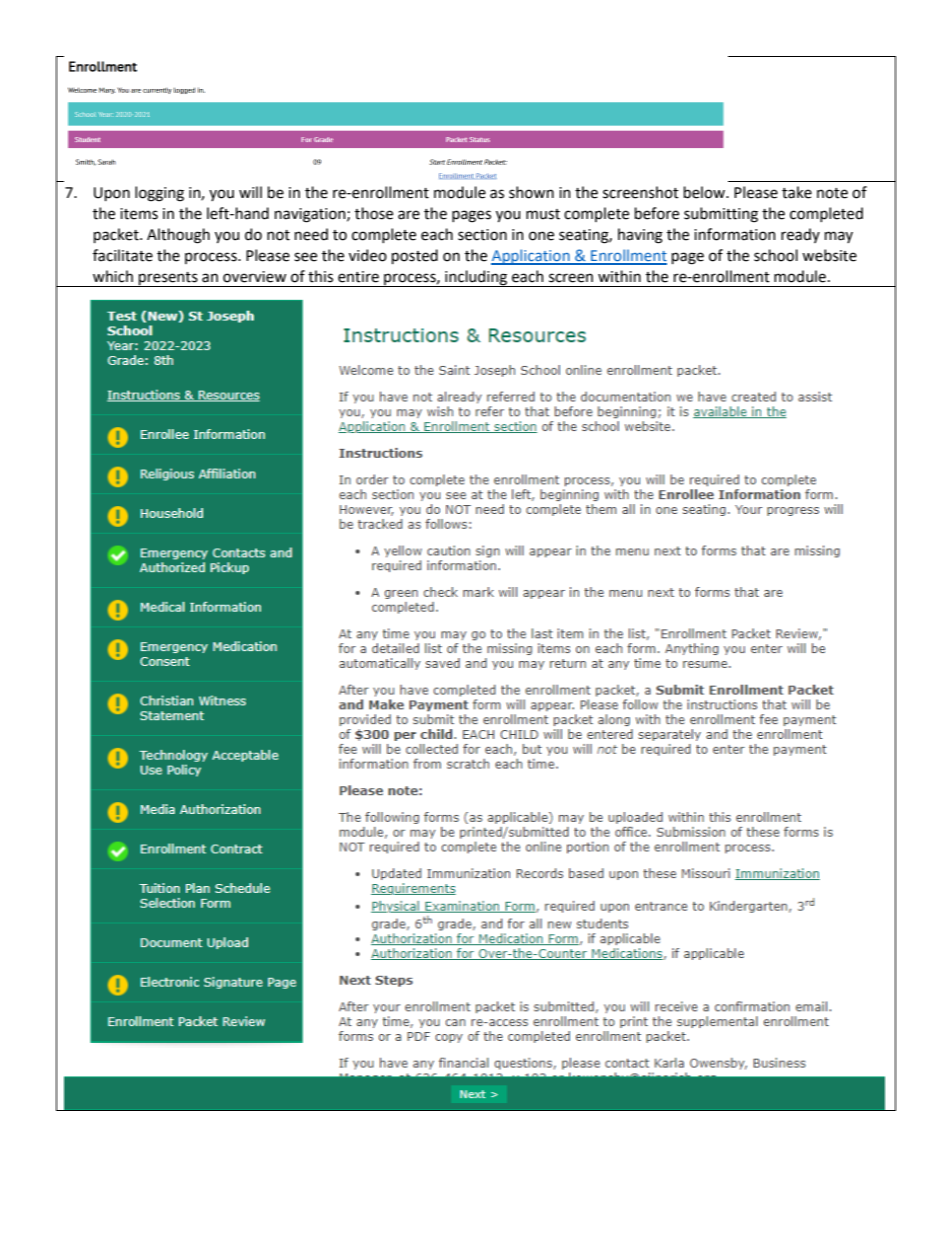  What do you see at coordinates (797, 192) in the screenshot?
I see `take` at bounding box center [797, 192].
